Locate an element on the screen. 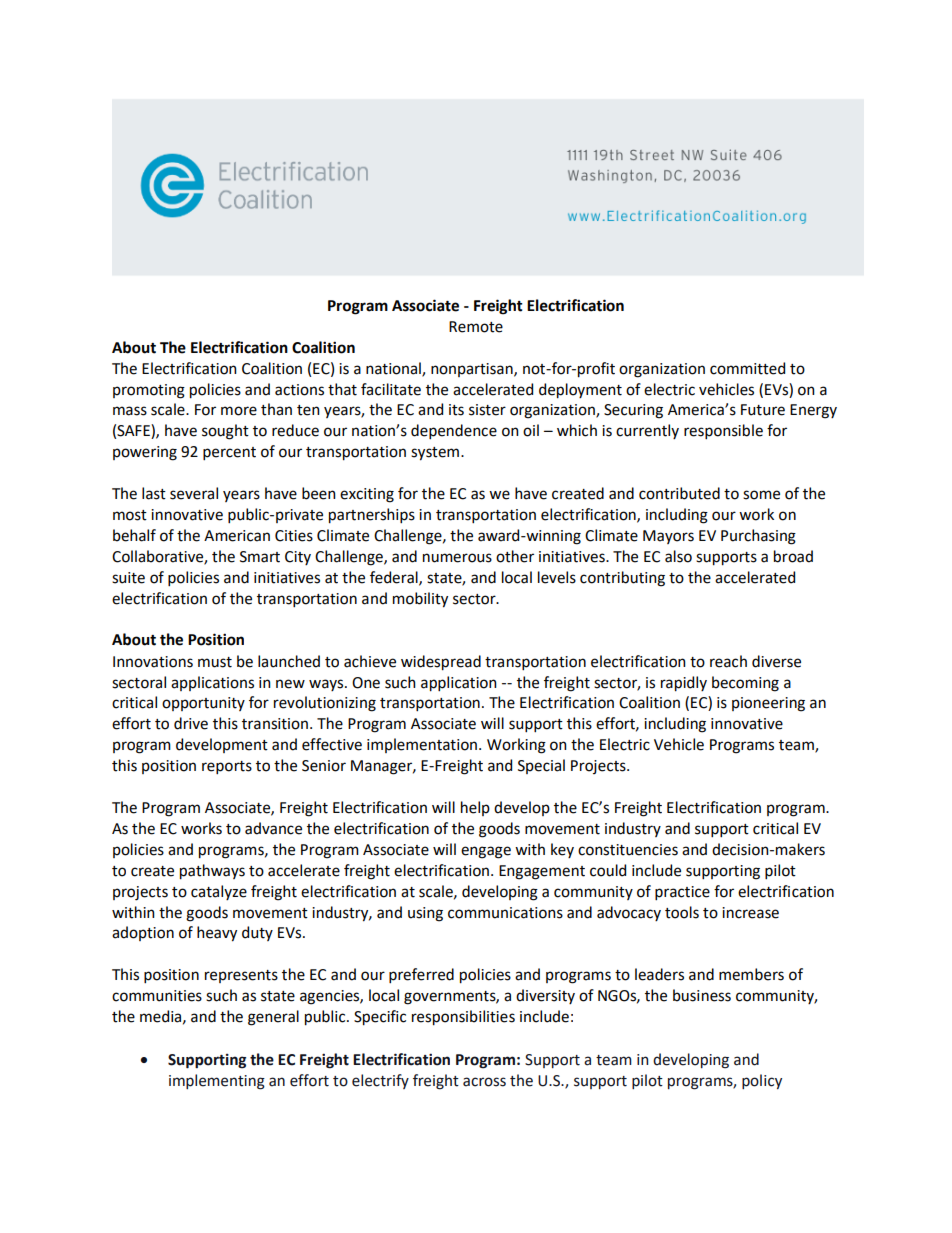  implementing is located at coordinates (217, 1082).
